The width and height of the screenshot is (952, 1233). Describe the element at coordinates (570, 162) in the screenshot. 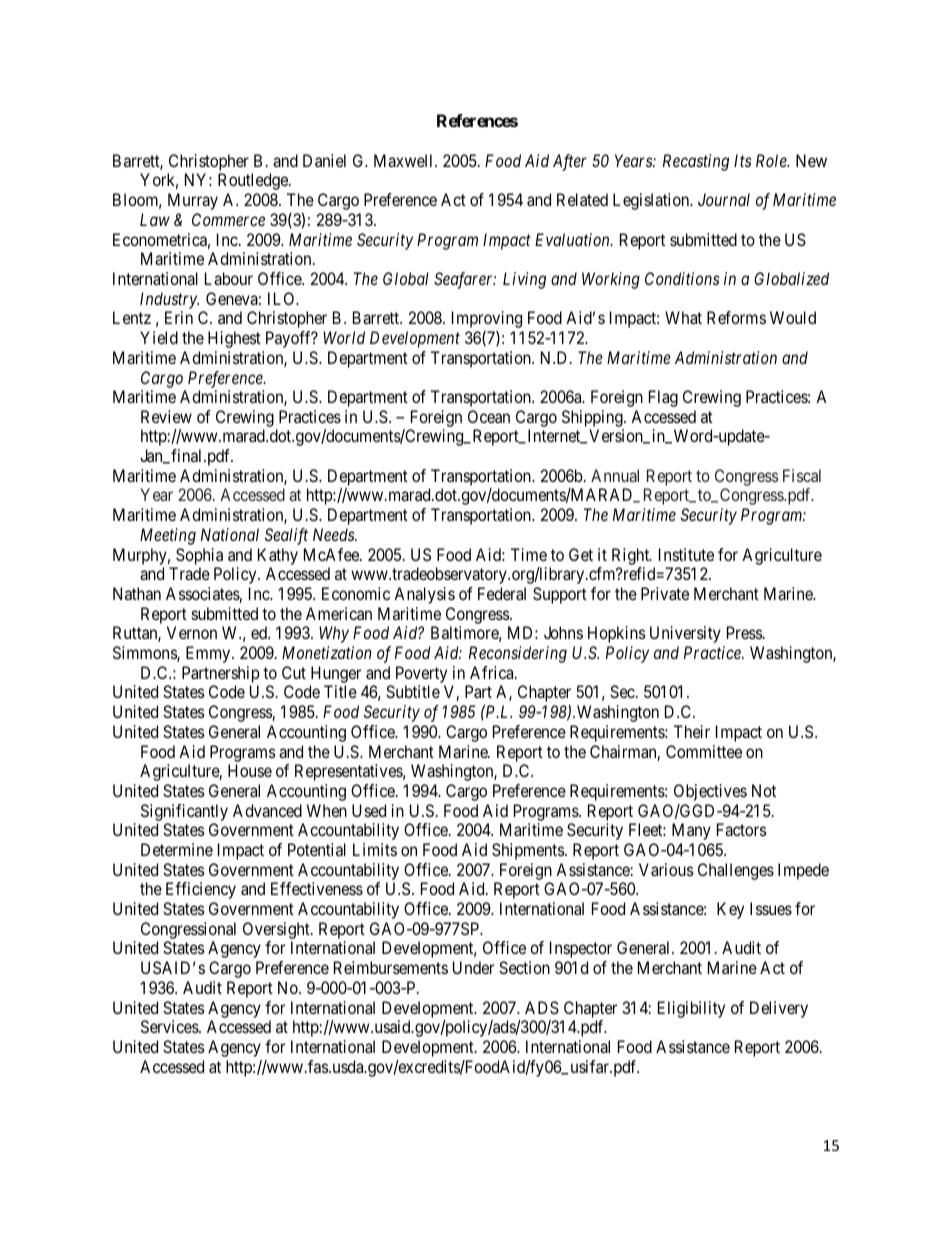

I see `After` at that location.
